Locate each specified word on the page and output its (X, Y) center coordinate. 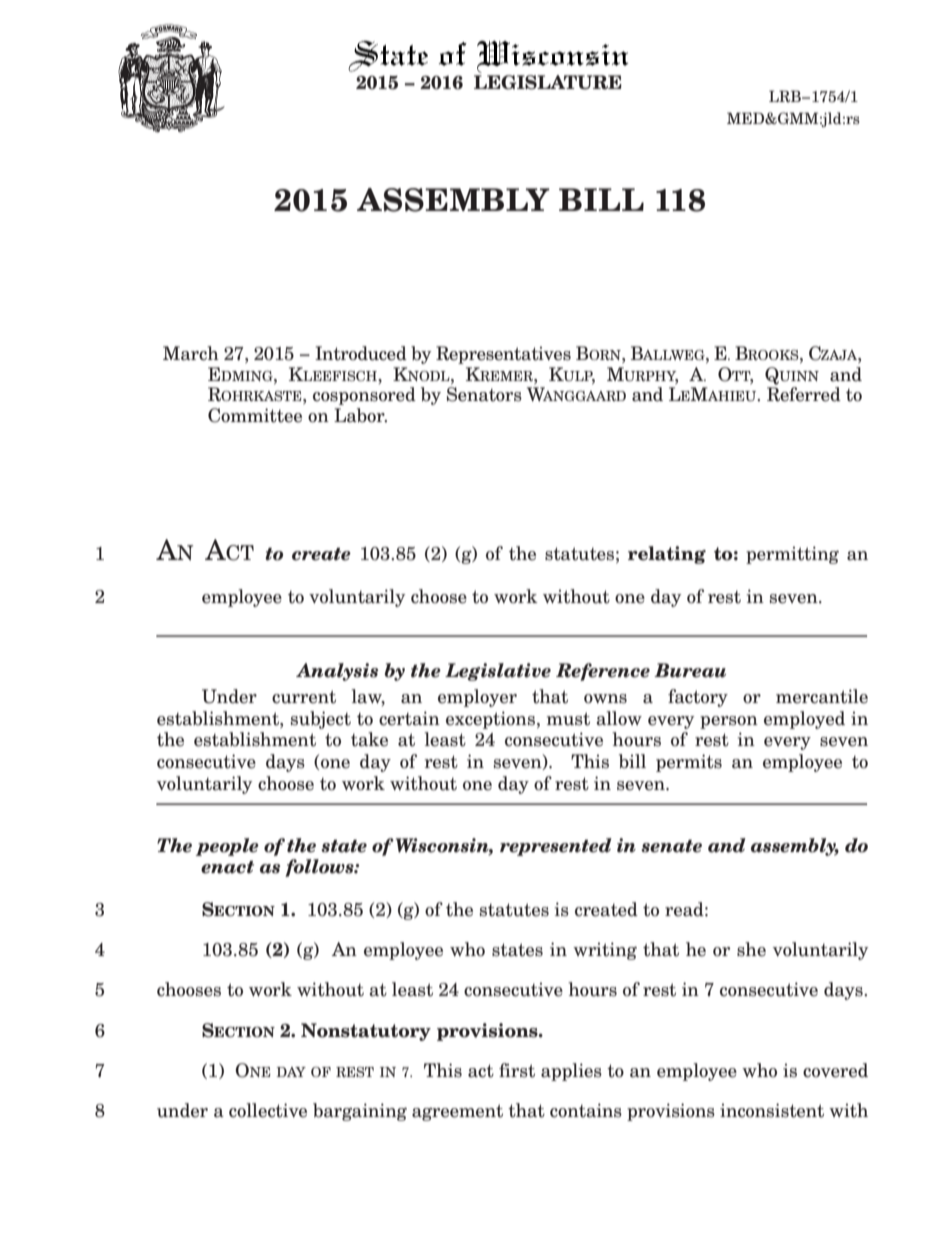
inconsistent (772, 1110)
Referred (804, 394)
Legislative (498, 672)
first (517, 1070)
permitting (792, 555)
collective (268, 1110)
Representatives (503, 355)
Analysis (337, 672)
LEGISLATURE (548, 82)
